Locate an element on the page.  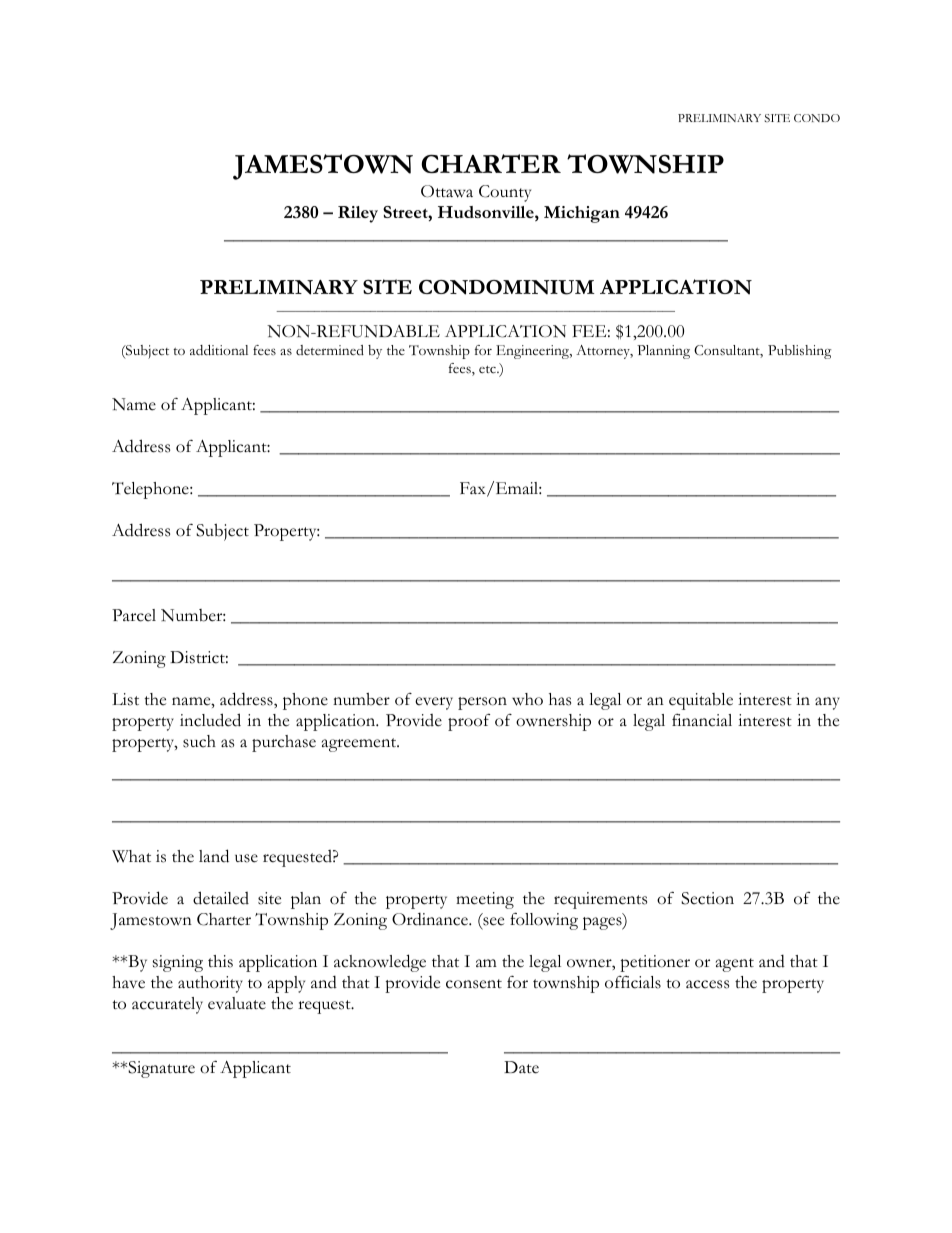
meeting is located at coordinates (485, 900).
